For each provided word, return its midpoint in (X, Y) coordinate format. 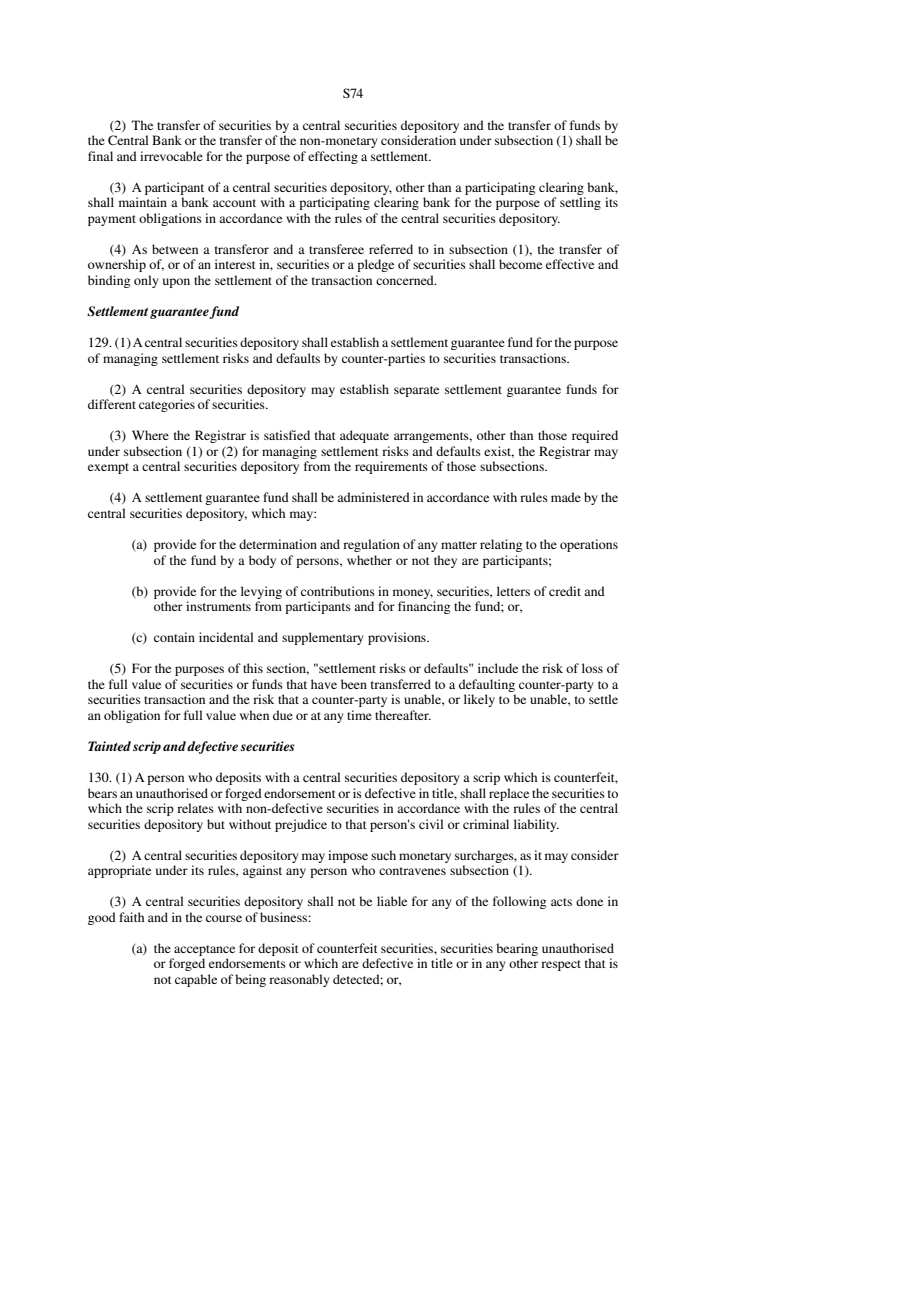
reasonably (299, 980)
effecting (333, 157)
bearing (517, 949)
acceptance (204, 950)
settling (580, 203)
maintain (143, 202)
